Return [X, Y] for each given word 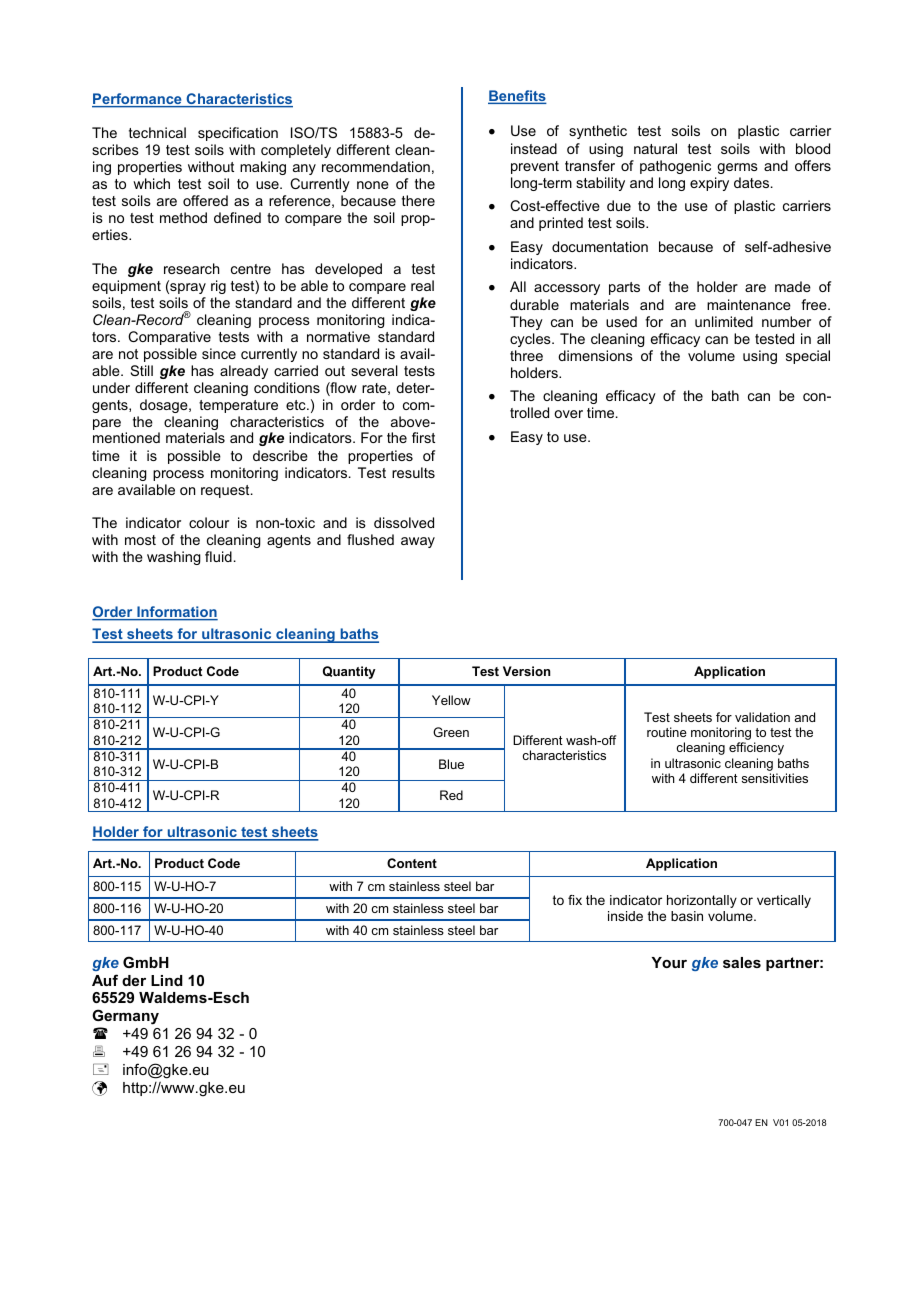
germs [737, 168]
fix [575, 900]
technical [157, 132]
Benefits [517, 97]
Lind [167, 980]
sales [742, 962]
